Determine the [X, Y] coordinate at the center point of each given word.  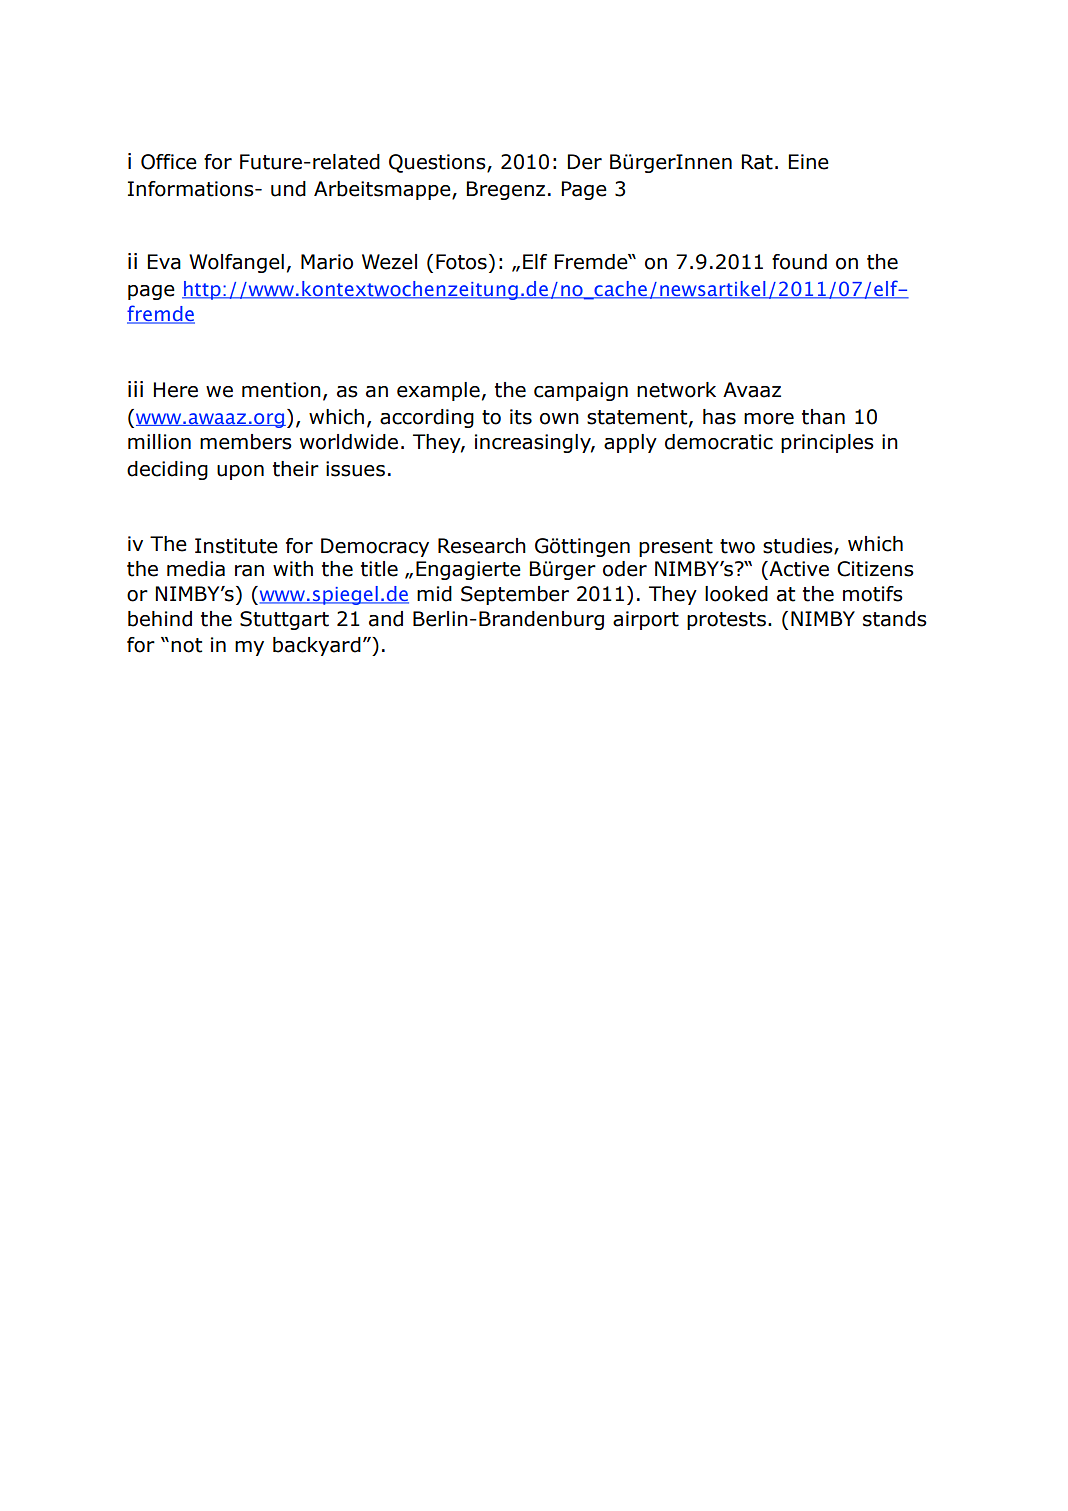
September [515, 595]
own [559, 419]
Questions [438, 163]
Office [169, 162]
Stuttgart [284, 620]
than [823, 417]
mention [281, 390]
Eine [808, 162]
